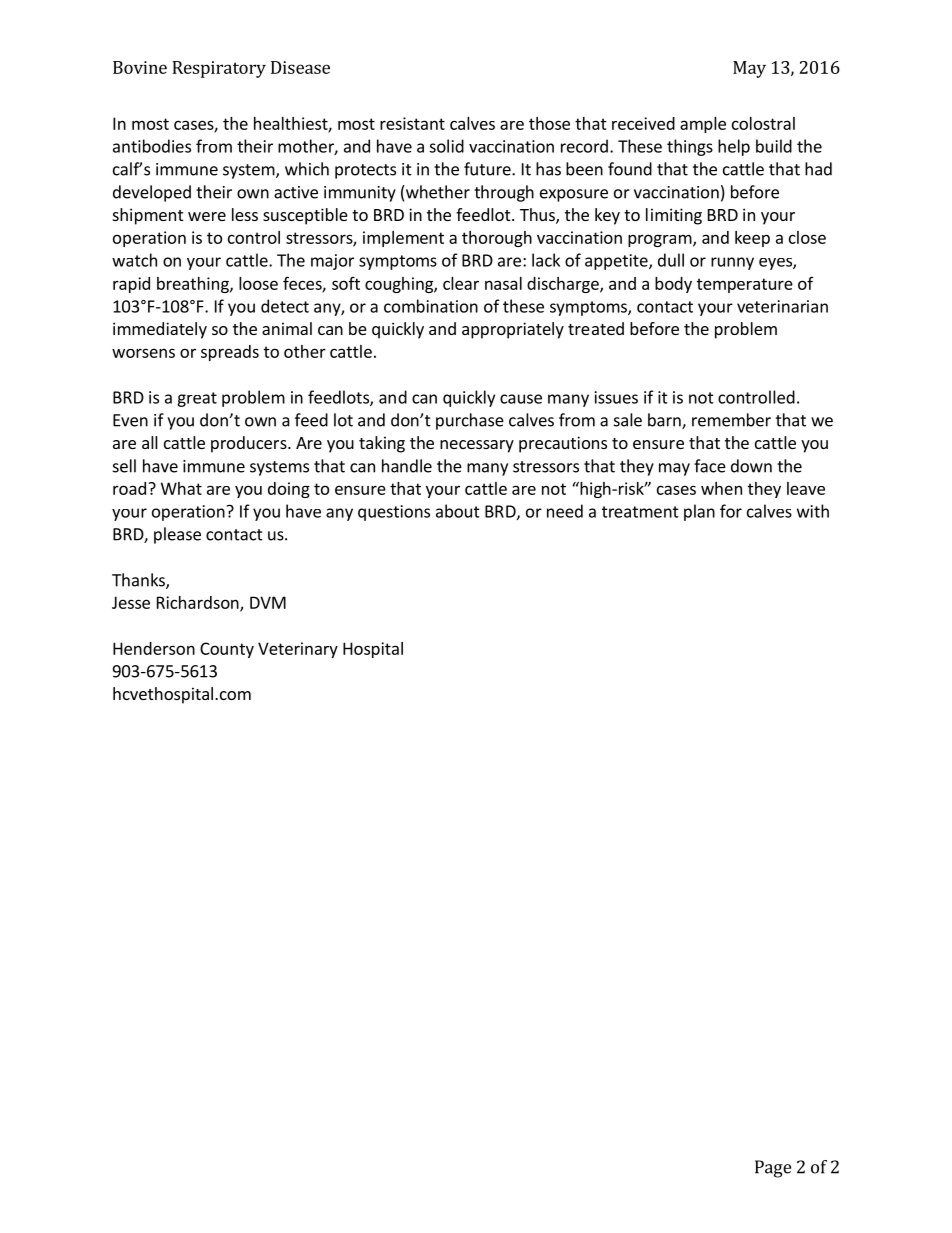  I want to click on necessary, so click(477, 446).
